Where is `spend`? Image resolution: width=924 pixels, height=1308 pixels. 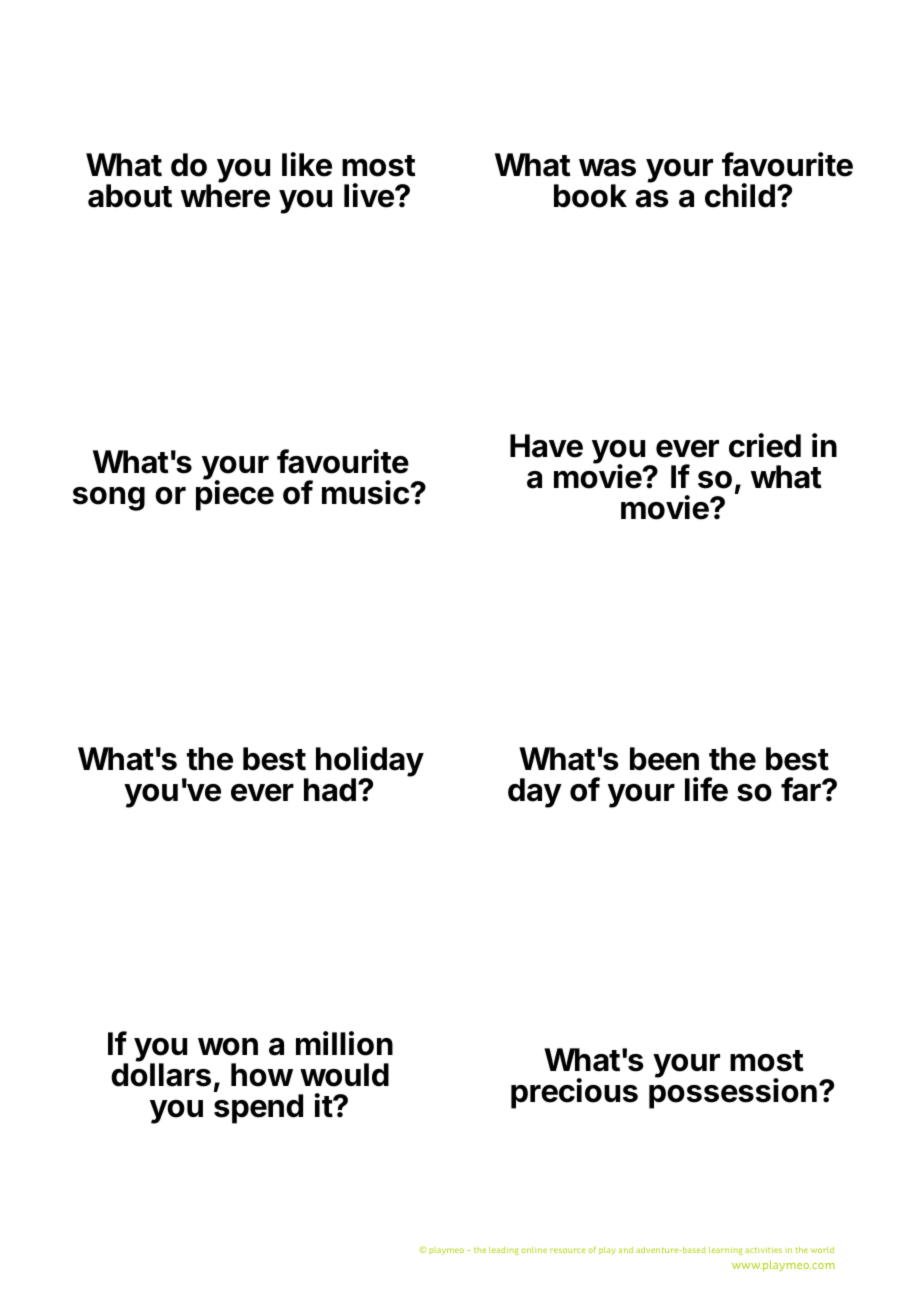 spend is located at coordinates (258, 1109).
